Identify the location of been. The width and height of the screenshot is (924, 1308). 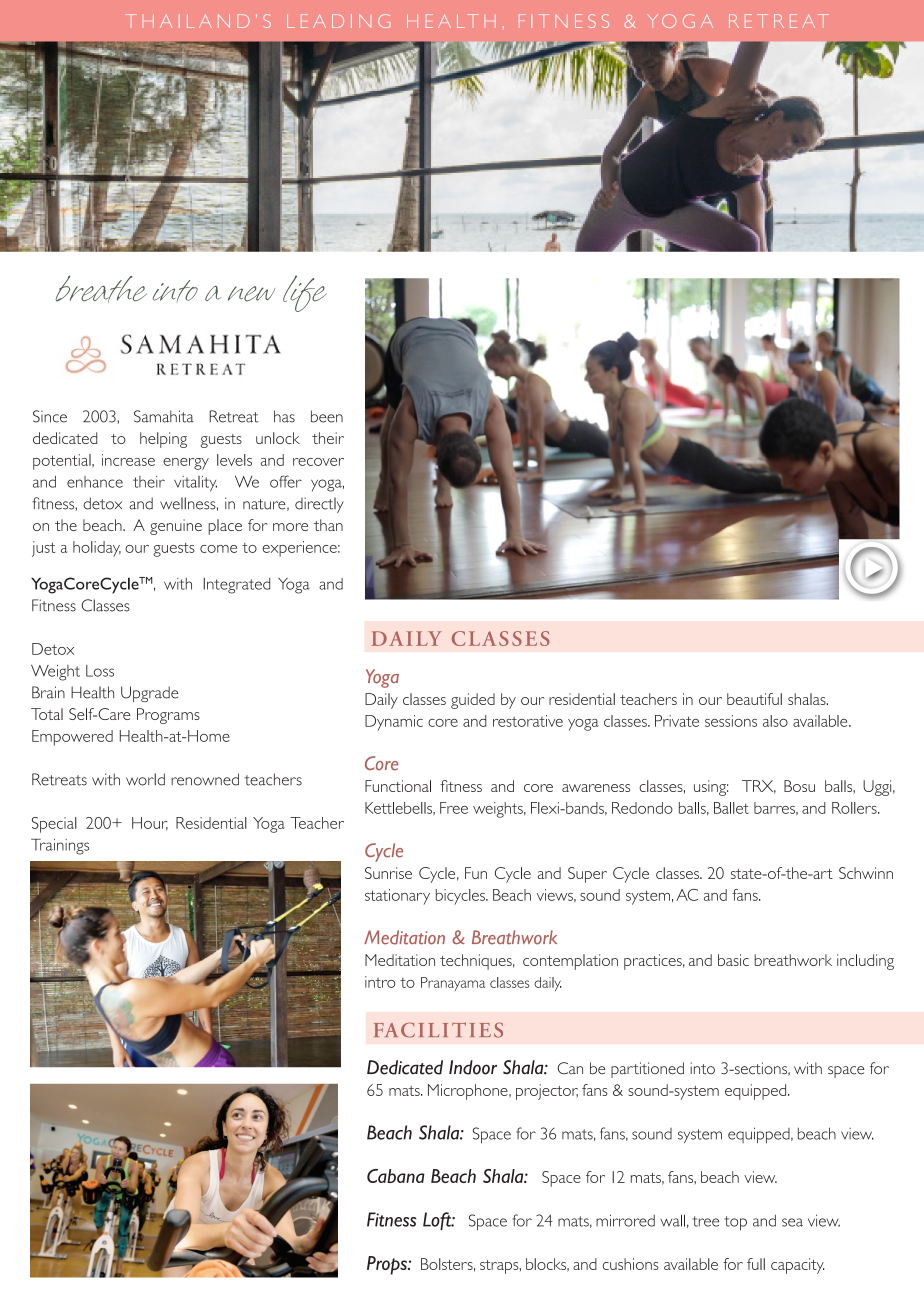
(327, 416).
